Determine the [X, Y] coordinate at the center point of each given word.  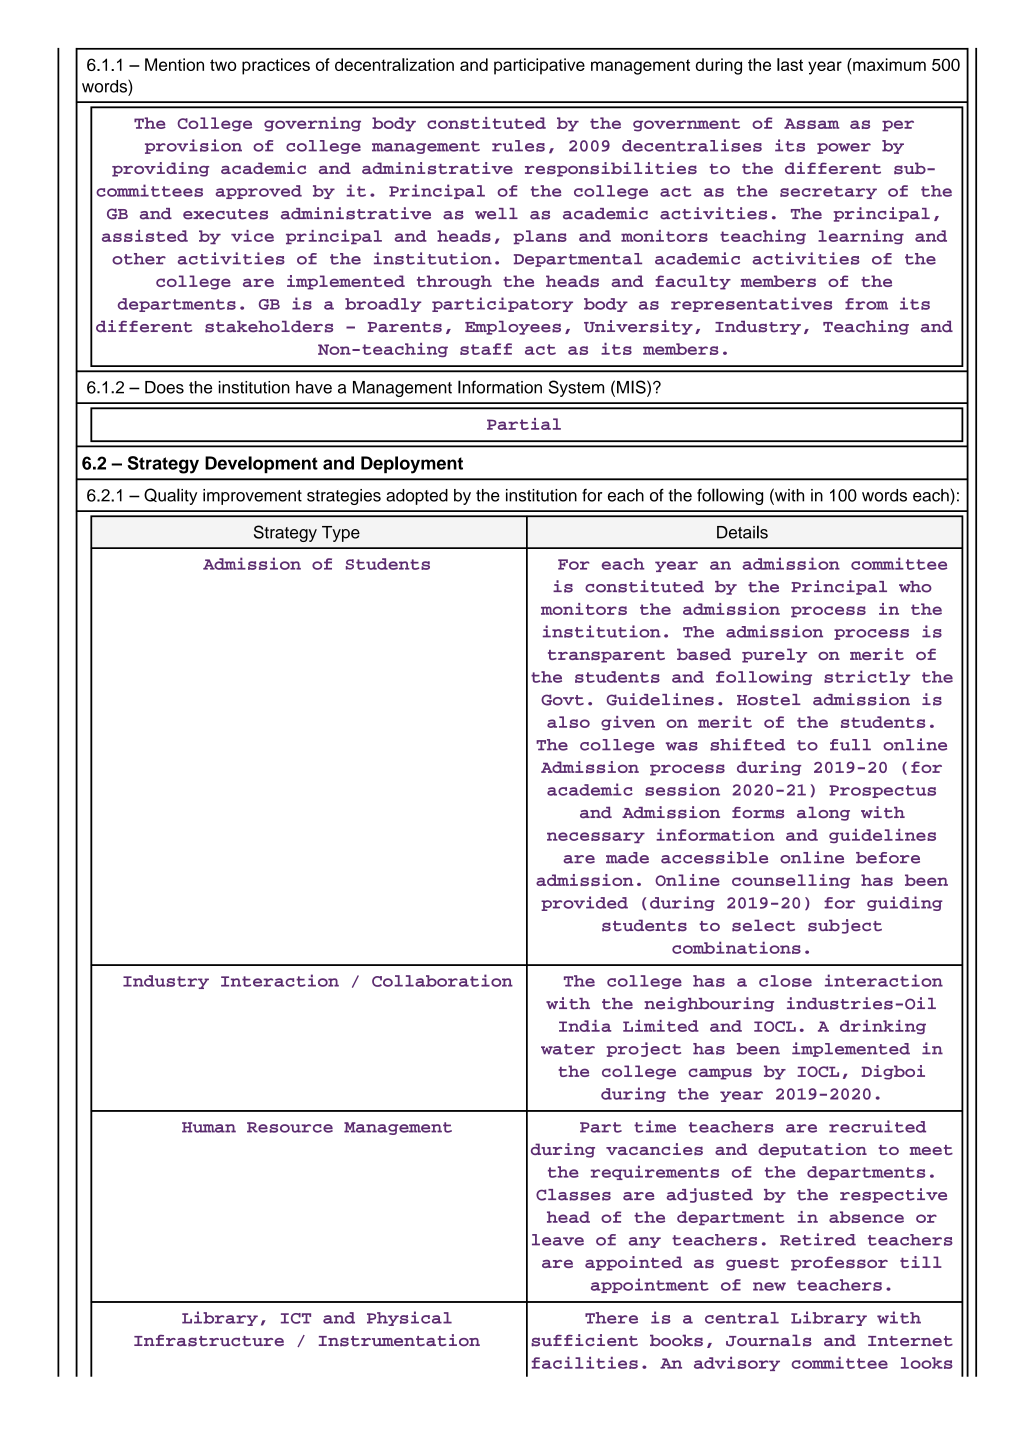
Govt [562, 700]
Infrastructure [209, 1340]
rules [518, 146]
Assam [812, 123]
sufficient [584, 1340]
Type [341, 534]
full [850, 745]
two [223, 65]
